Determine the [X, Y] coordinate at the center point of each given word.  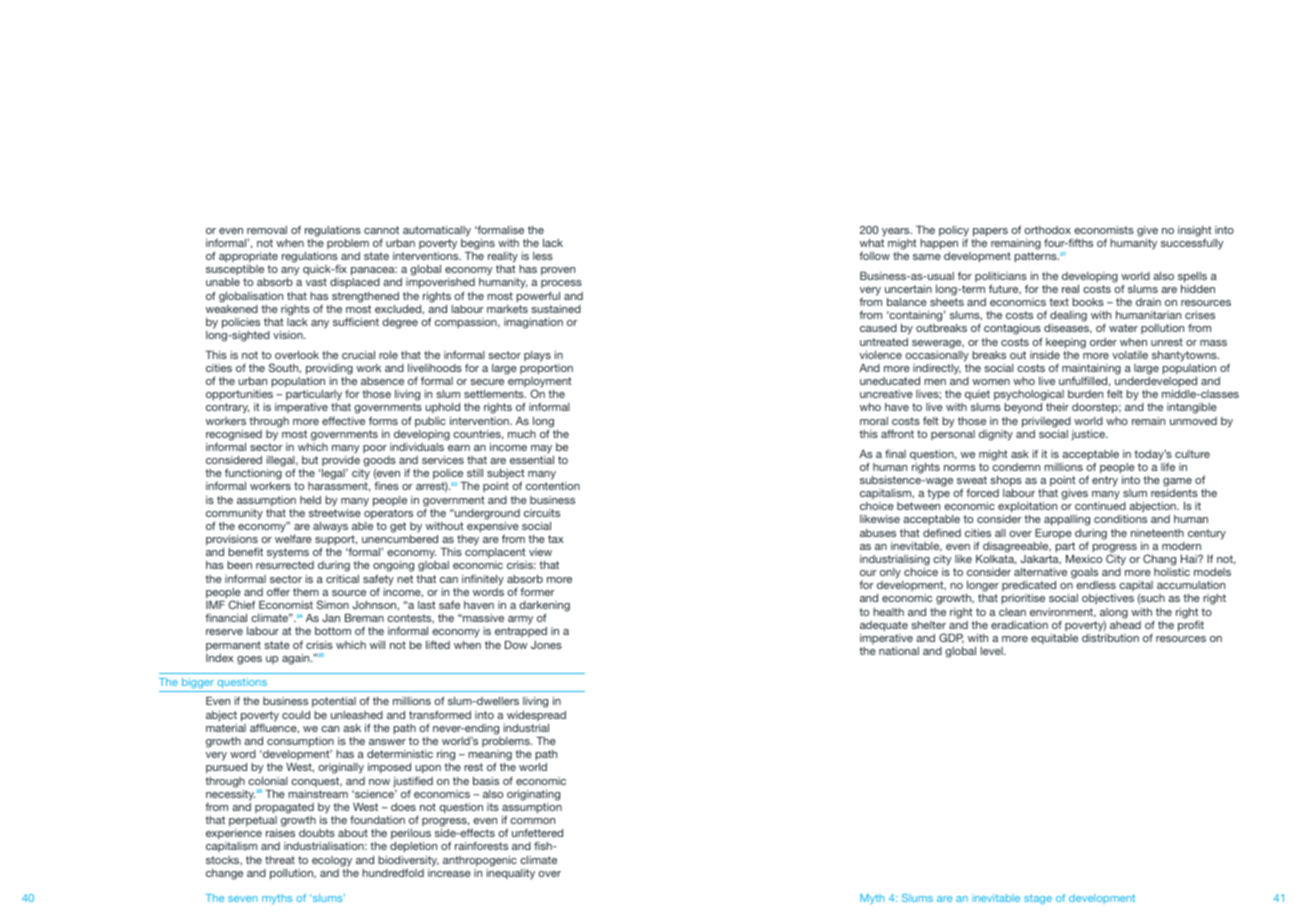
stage [1038, 899]
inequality [511, 874]
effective [343, 420]
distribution [1110, 638]
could [296, 715]
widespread [536, 716]
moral [874, 421]
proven [558, 271]
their [1057, 407]
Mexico [1084, 559]
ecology [332, 861]
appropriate [248, 257]
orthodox [1047, 230]
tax [556, 539]
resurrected [285, 565]
